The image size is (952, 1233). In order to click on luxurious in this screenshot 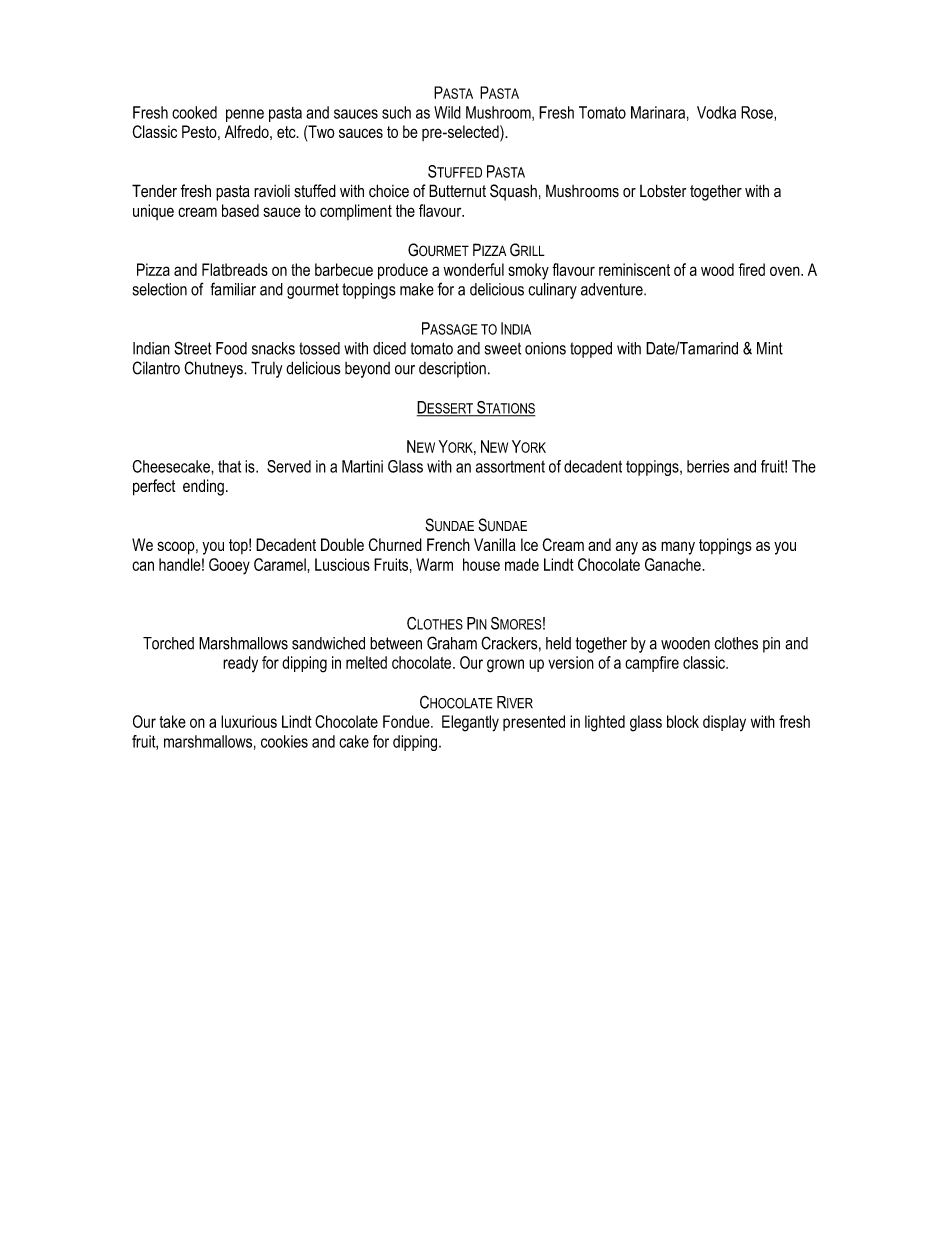, I will do `click(249, 721)`.
